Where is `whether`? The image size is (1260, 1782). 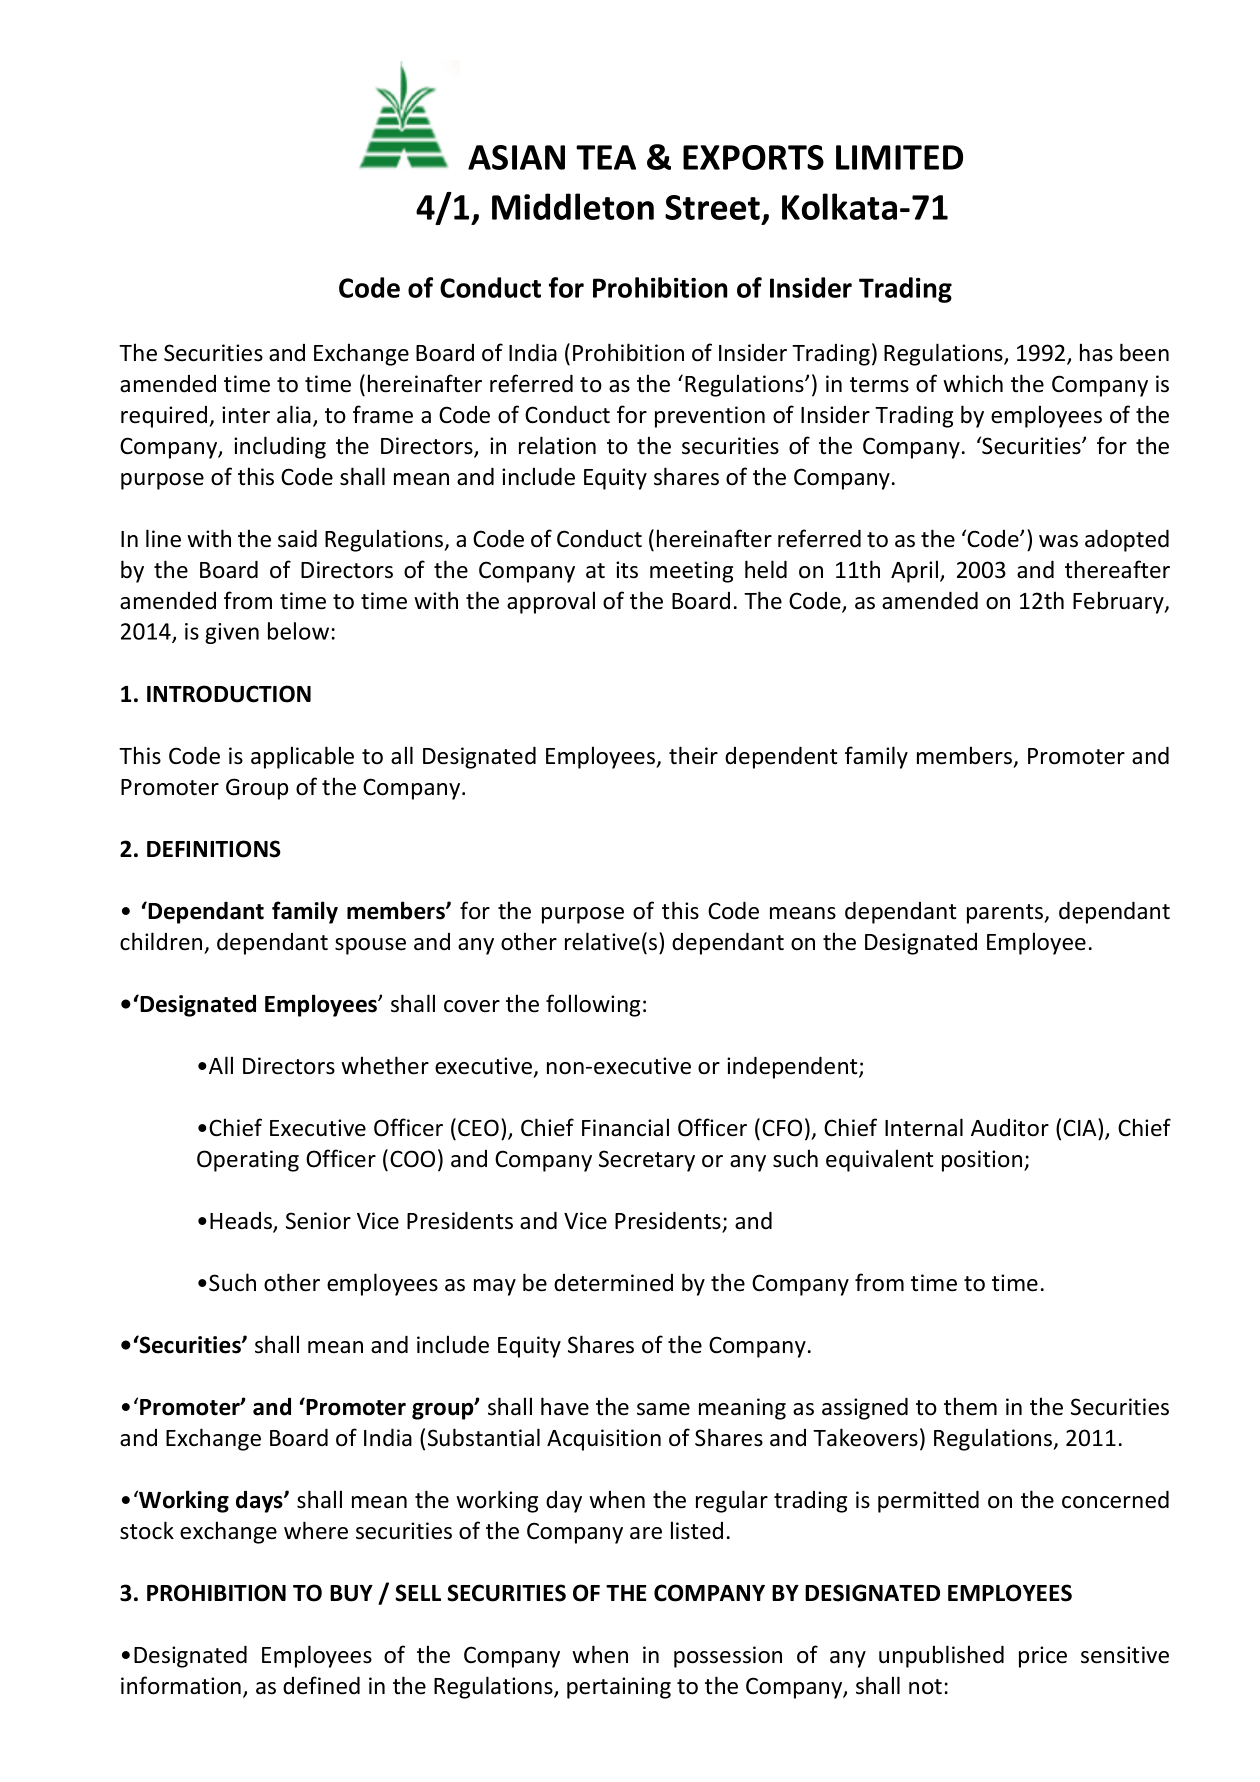
whether is located at coordinates (385, 1065).
